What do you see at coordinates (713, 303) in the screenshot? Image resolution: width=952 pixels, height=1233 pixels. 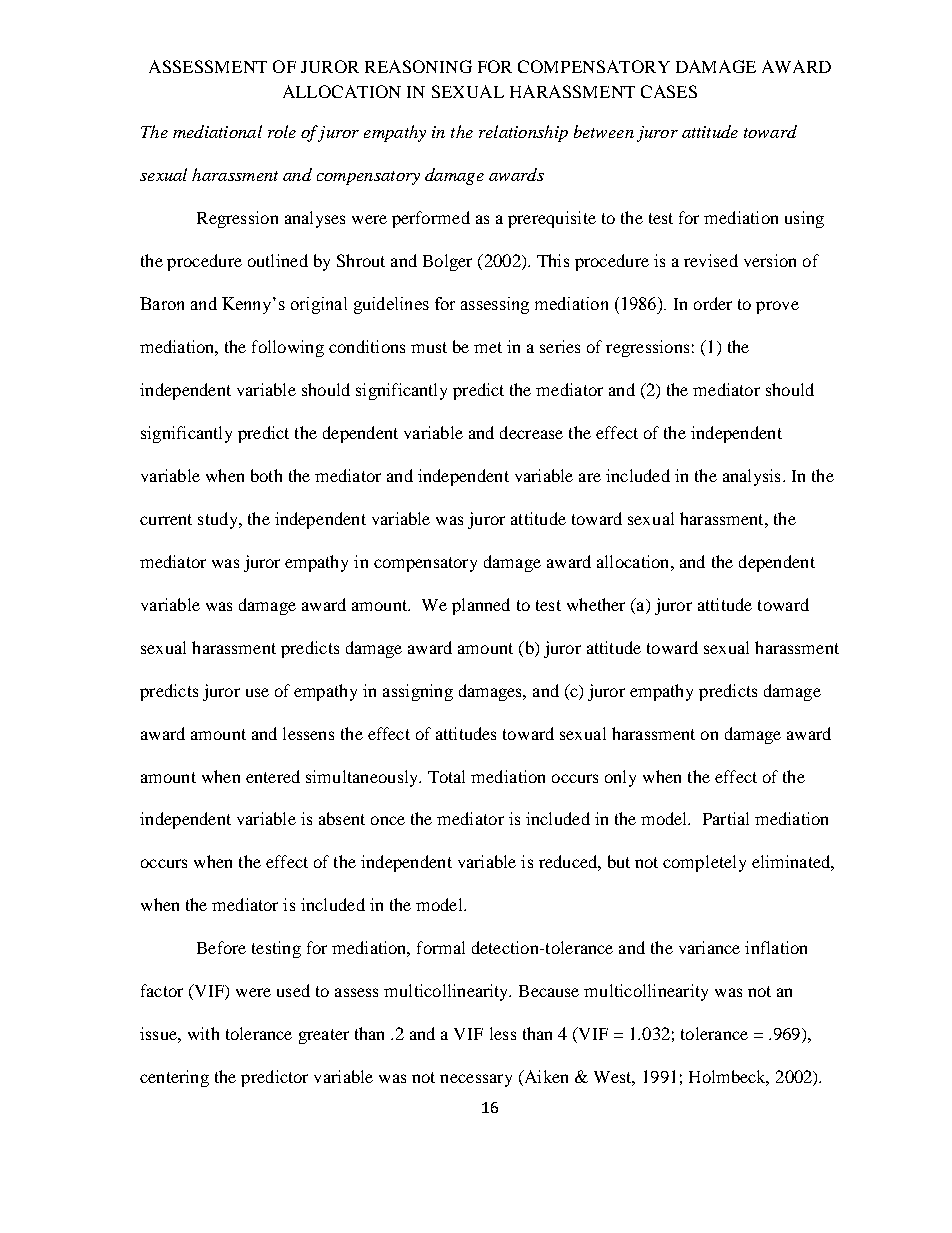 I see `order` at bounding box center [713, 303].
